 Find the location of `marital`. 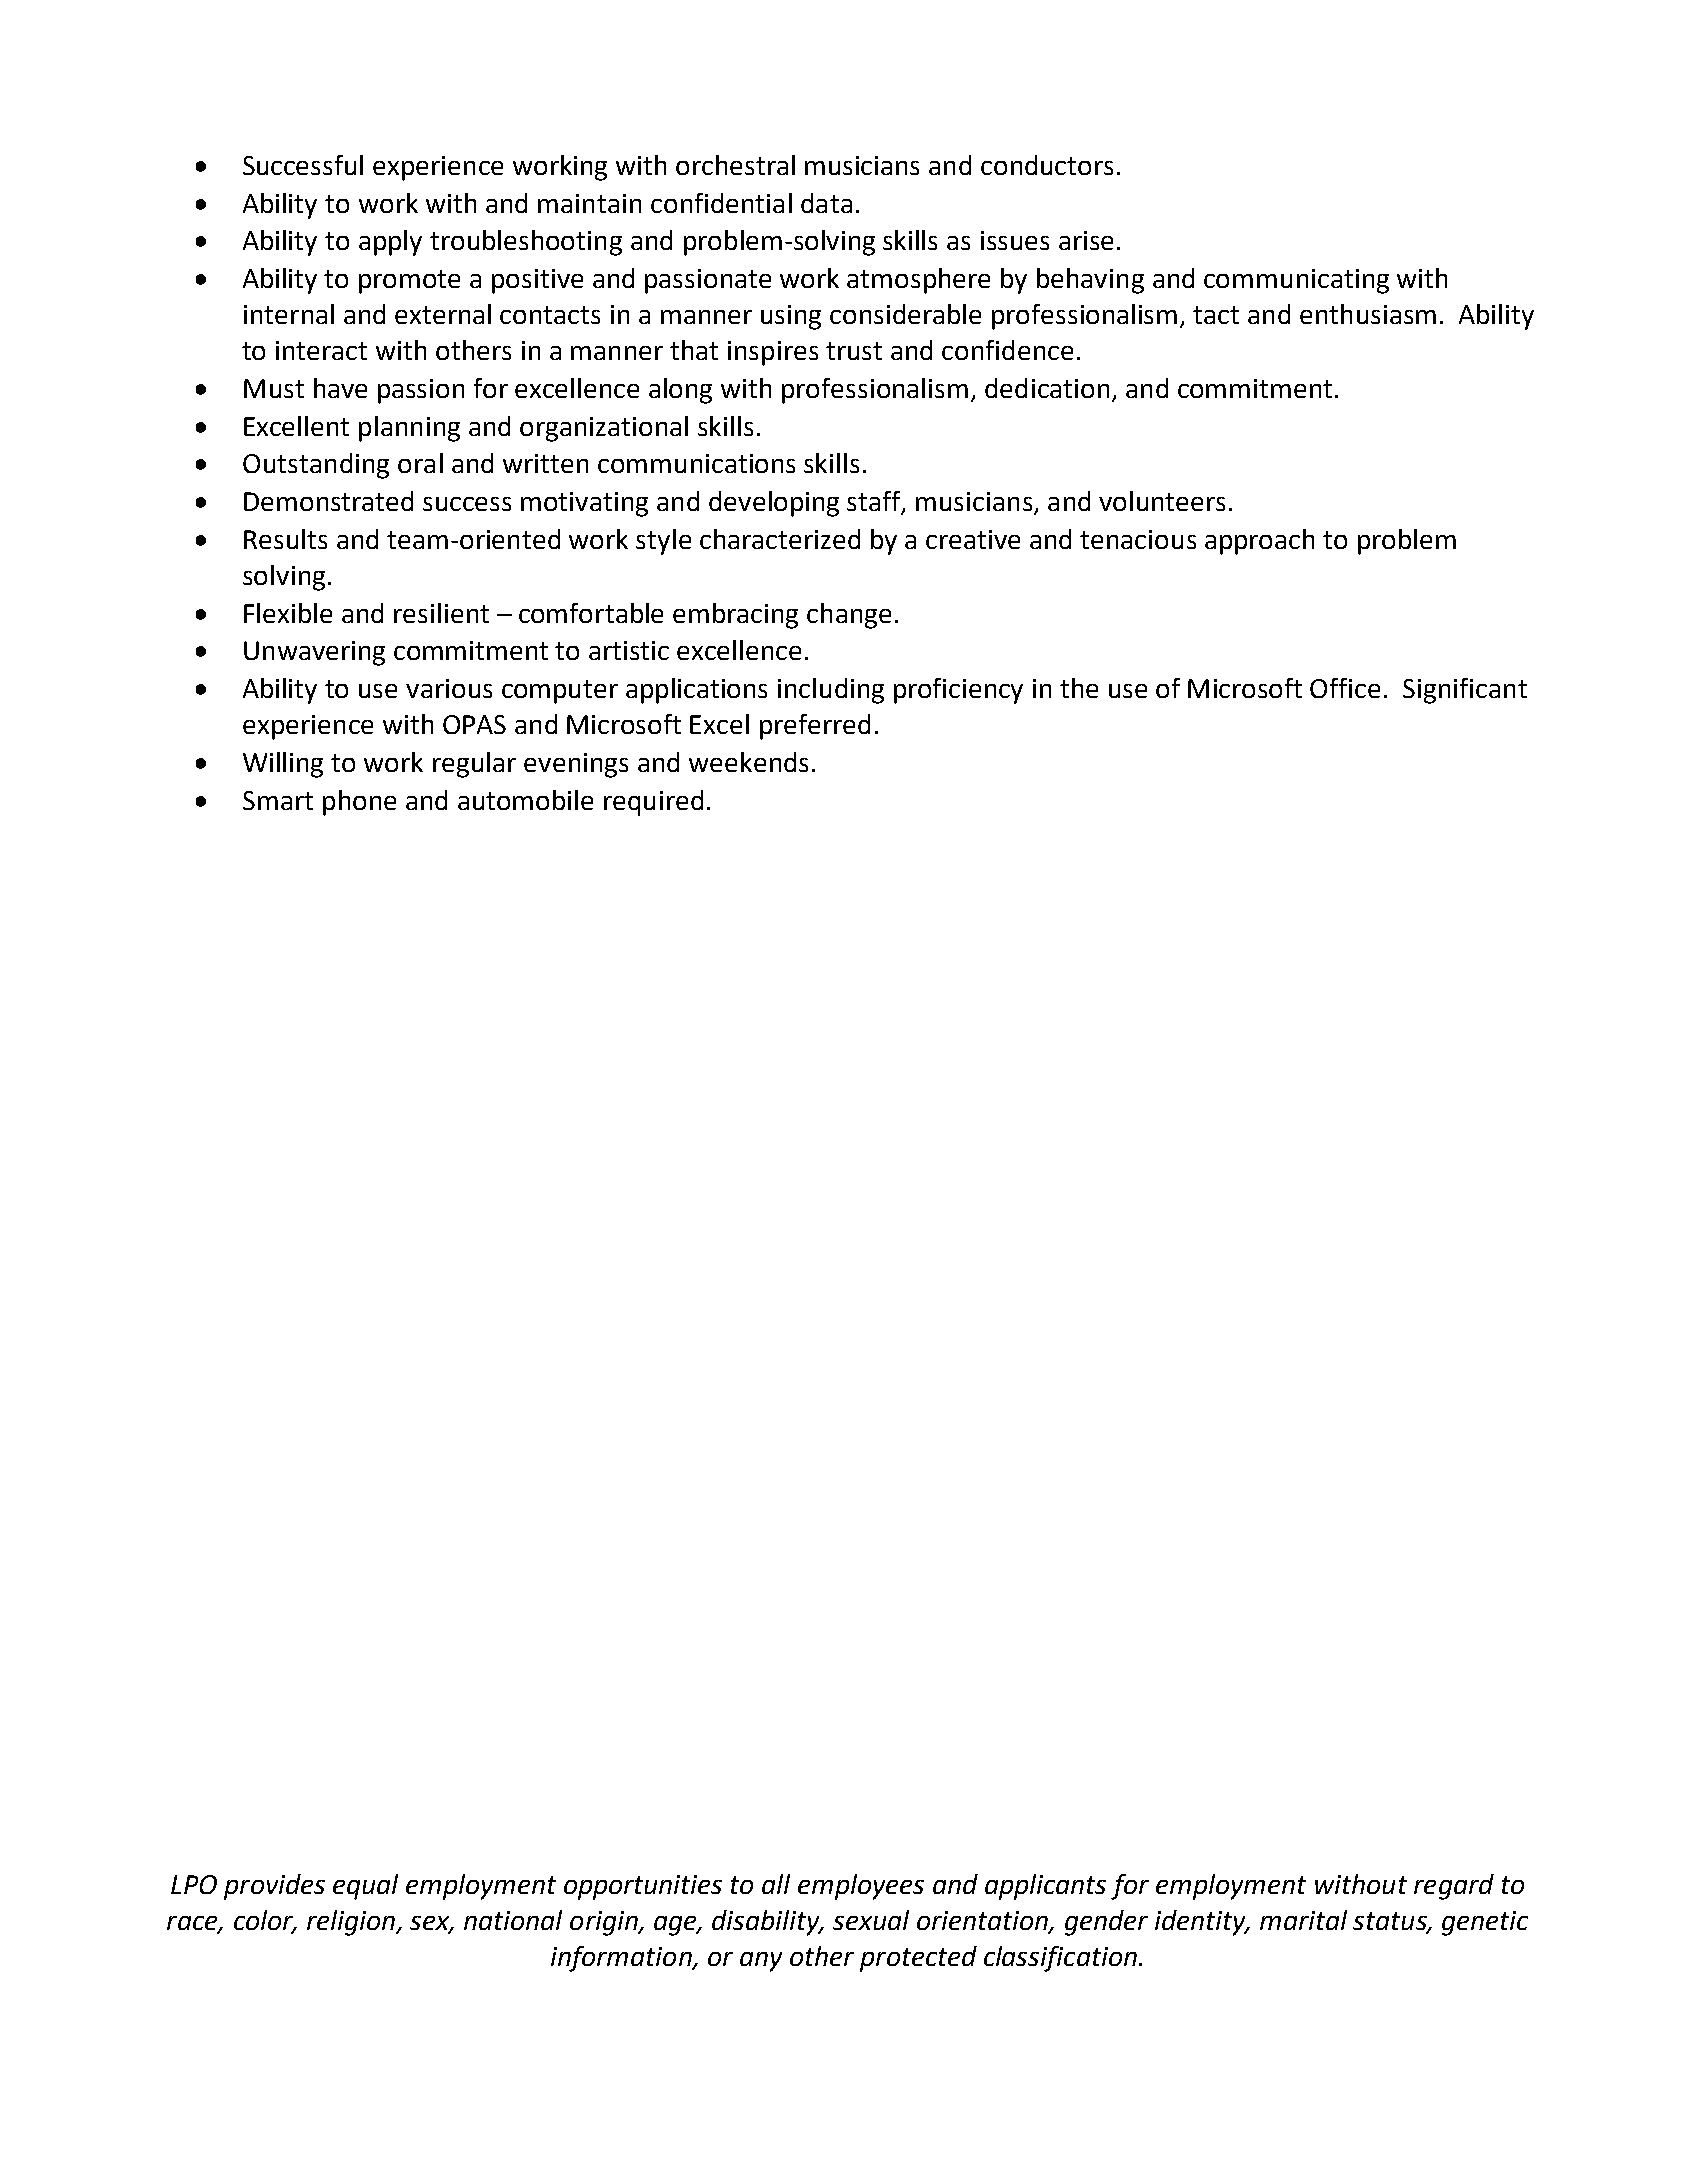

marital is located at coordinates (1303, 1920).
